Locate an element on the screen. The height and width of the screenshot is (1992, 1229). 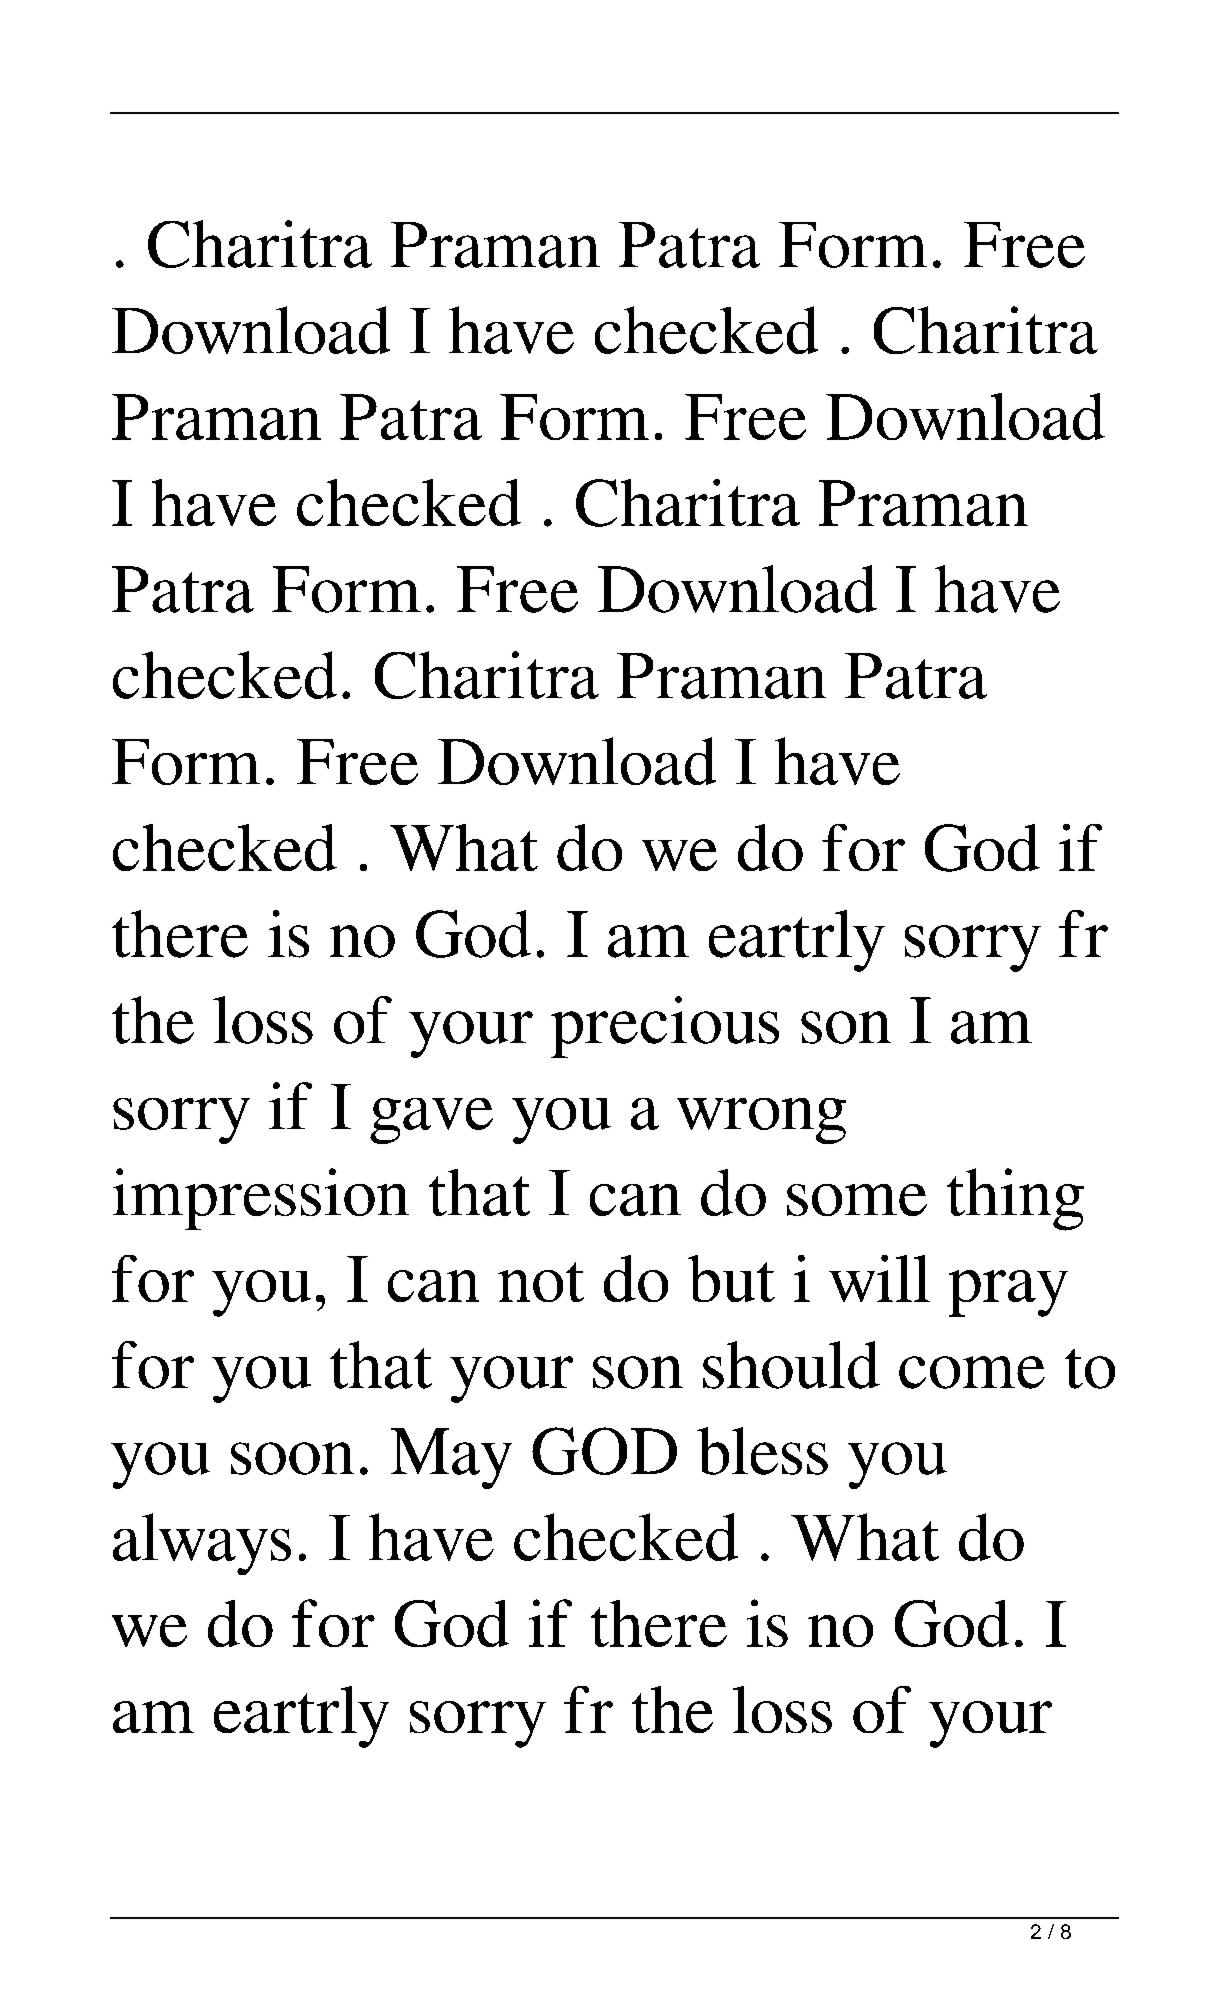
should is located at coordinates (791, 1365).
